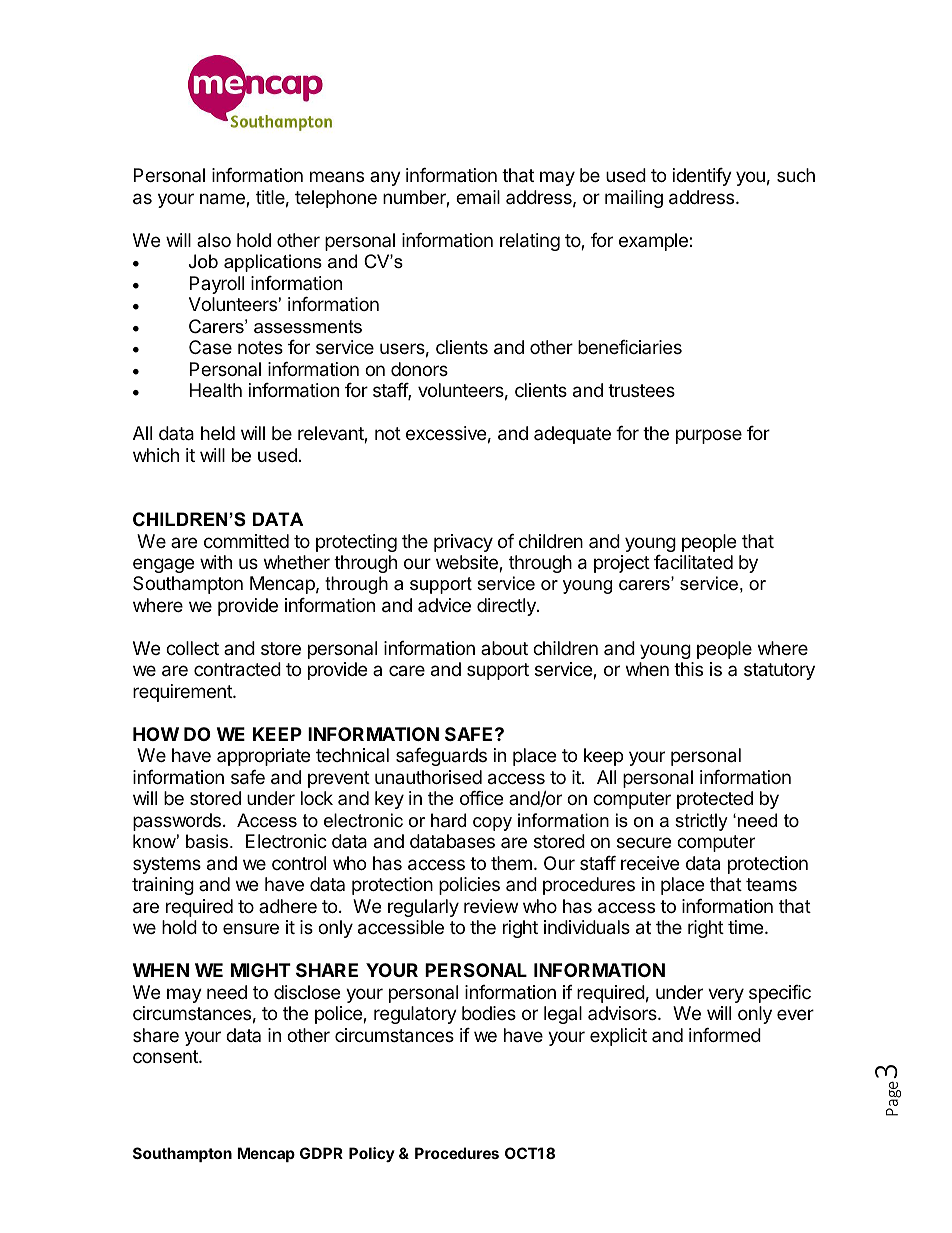  I want to click on time, so click(747, 927).
